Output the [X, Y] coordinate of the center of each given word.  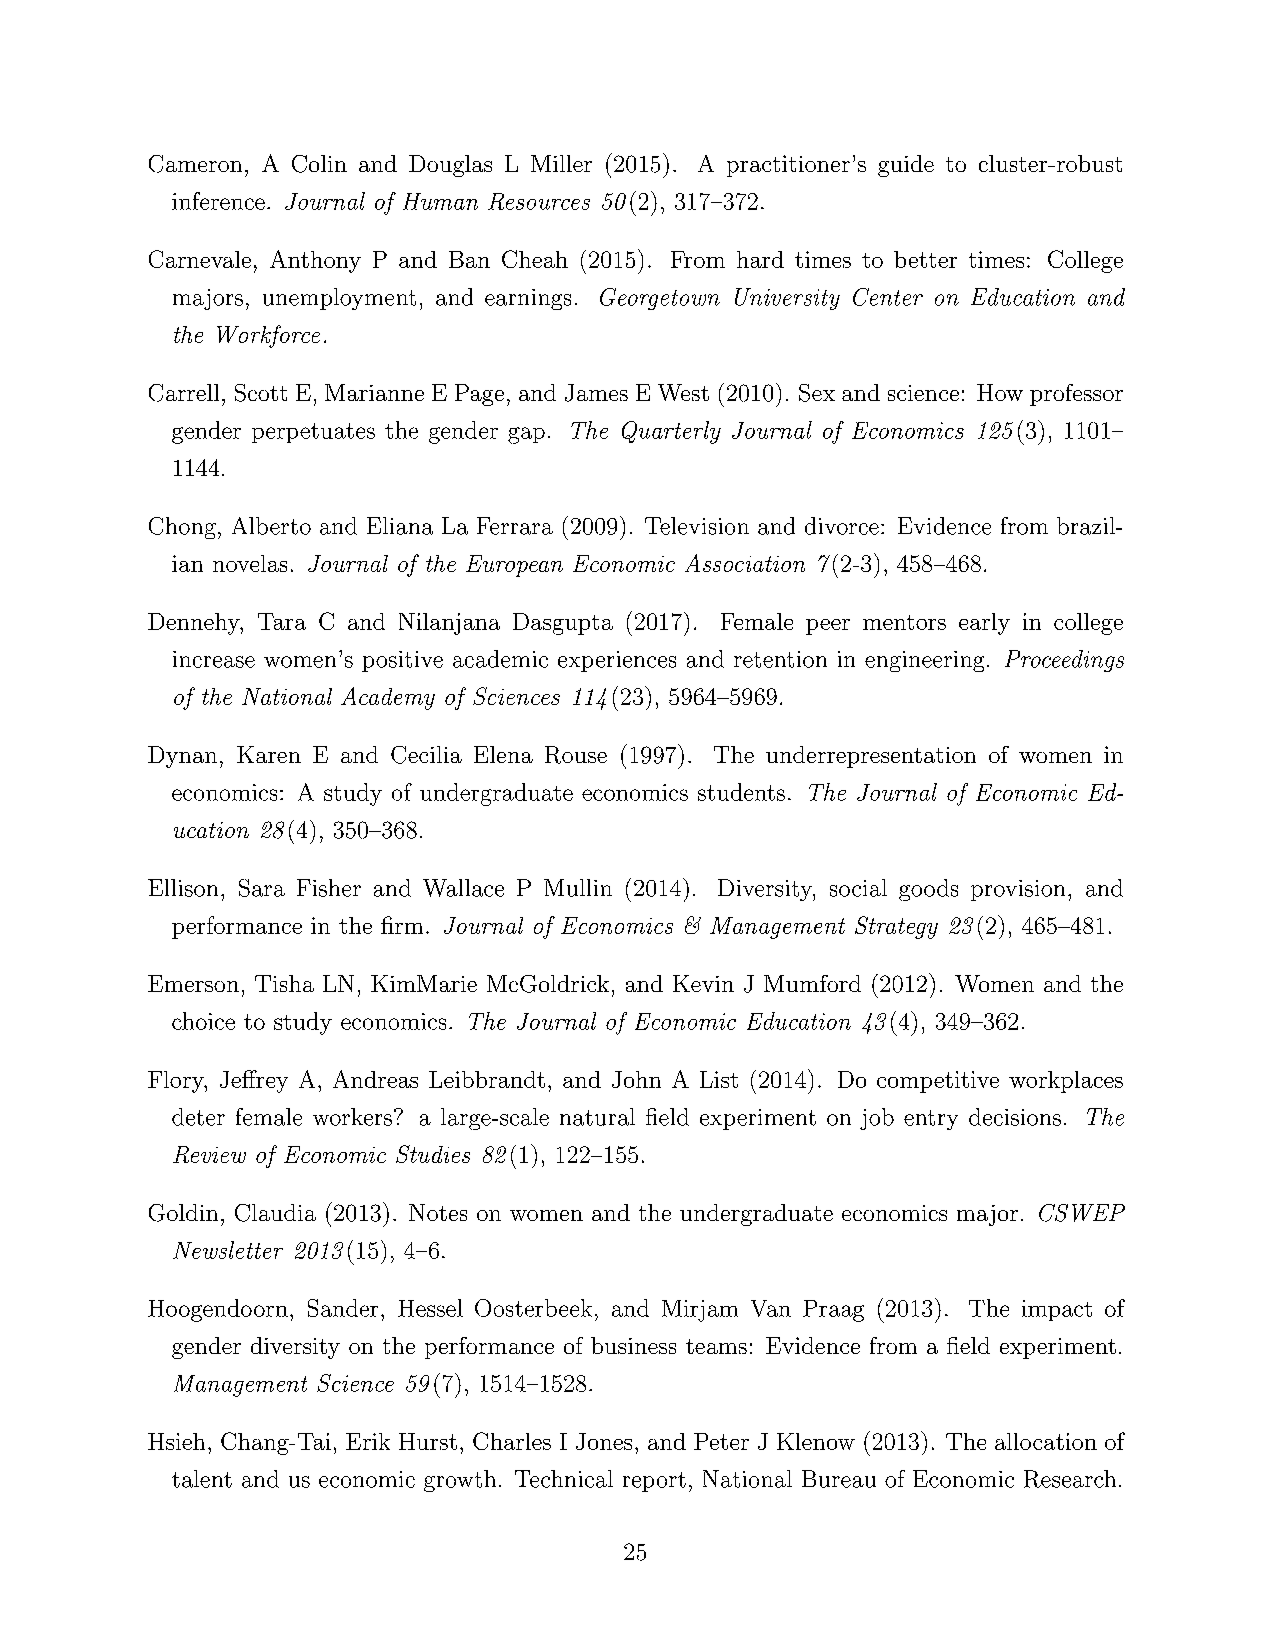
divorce [842, 526]
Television [697, 526]
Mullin [578, 888]
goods [928, 890]
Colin [319, 164]
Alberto [271, 526]
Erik [368, 1441]
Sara [262, 888]
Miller [561, 163]
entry [931, 1120]
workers [352, 1117]
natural [597, 1117]
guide [906, 166]
